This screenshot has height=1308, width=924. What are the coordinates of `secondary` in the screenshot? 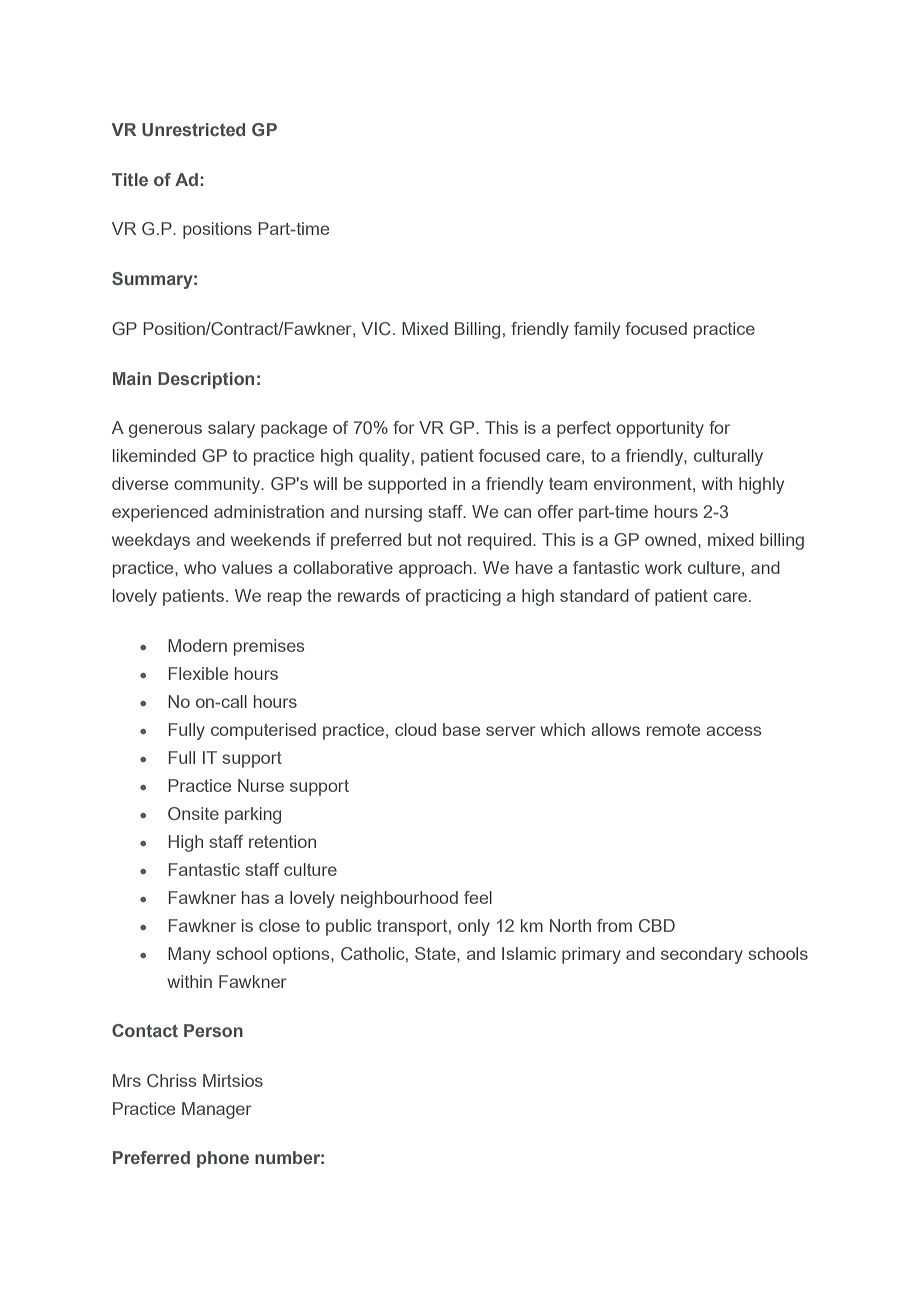 It's located at (702, 955).
